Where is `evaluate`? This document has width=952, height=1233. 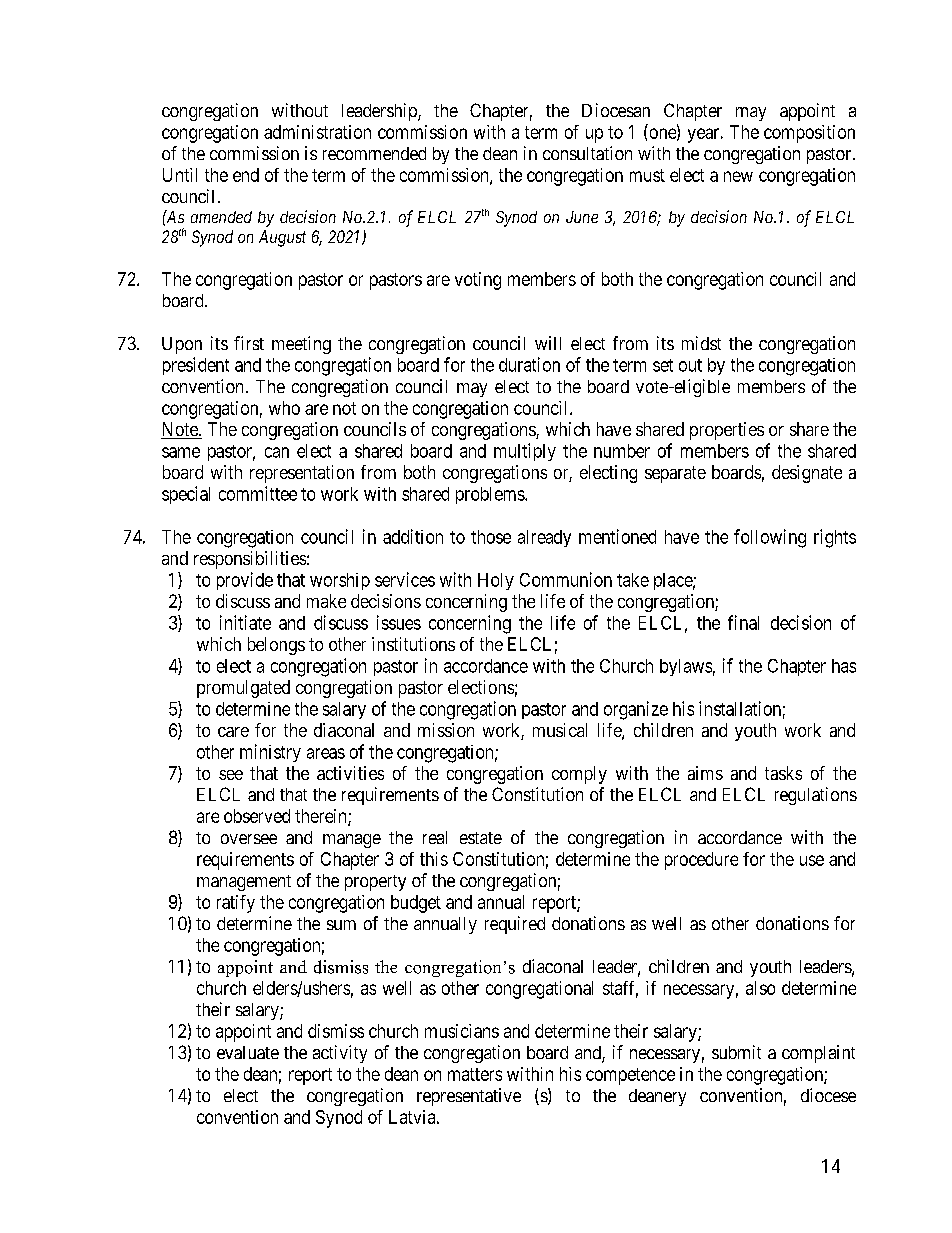
evaluate is located at coordinates (248, 1052).
